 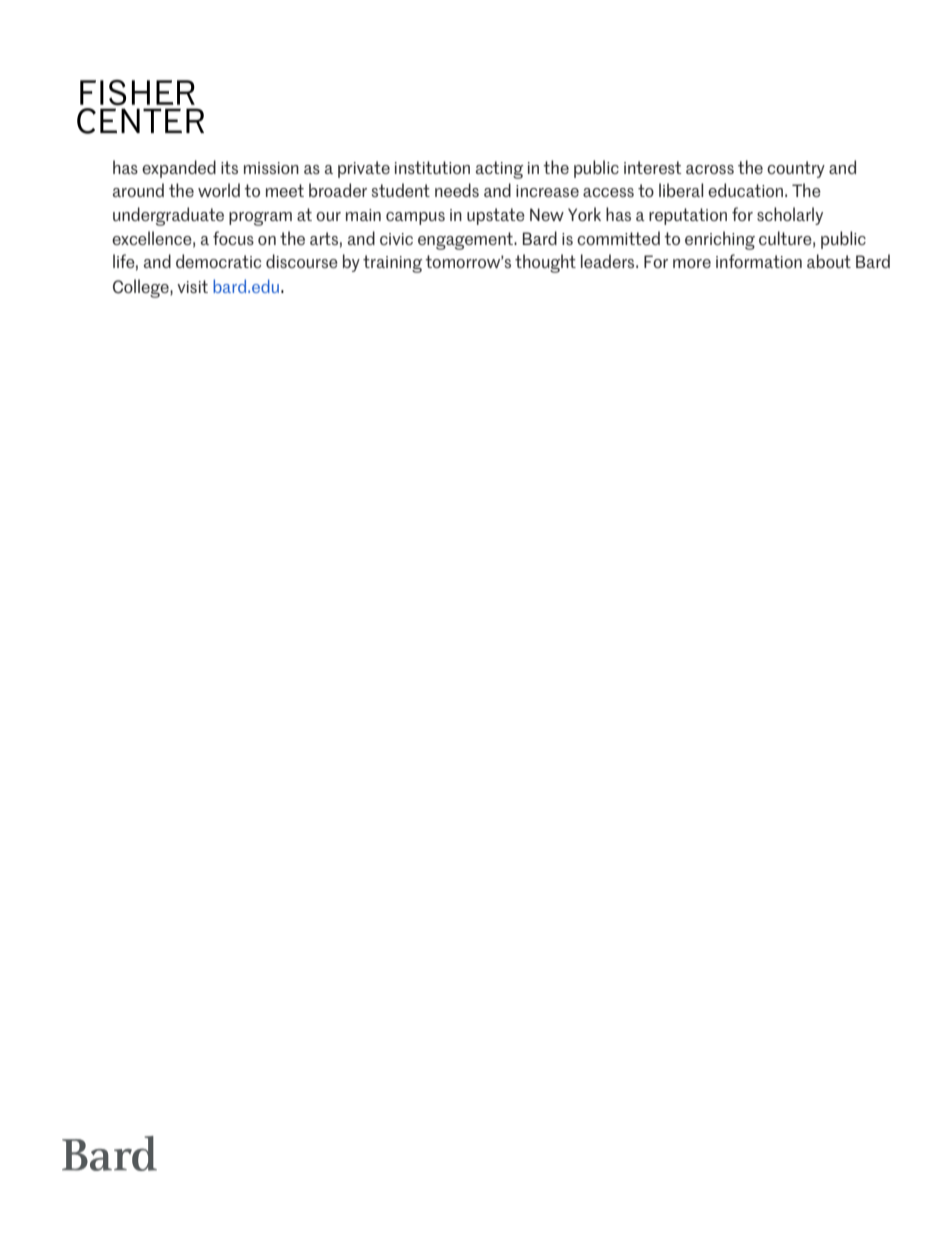 I want to click on acting, so click(x=500, y=170).
